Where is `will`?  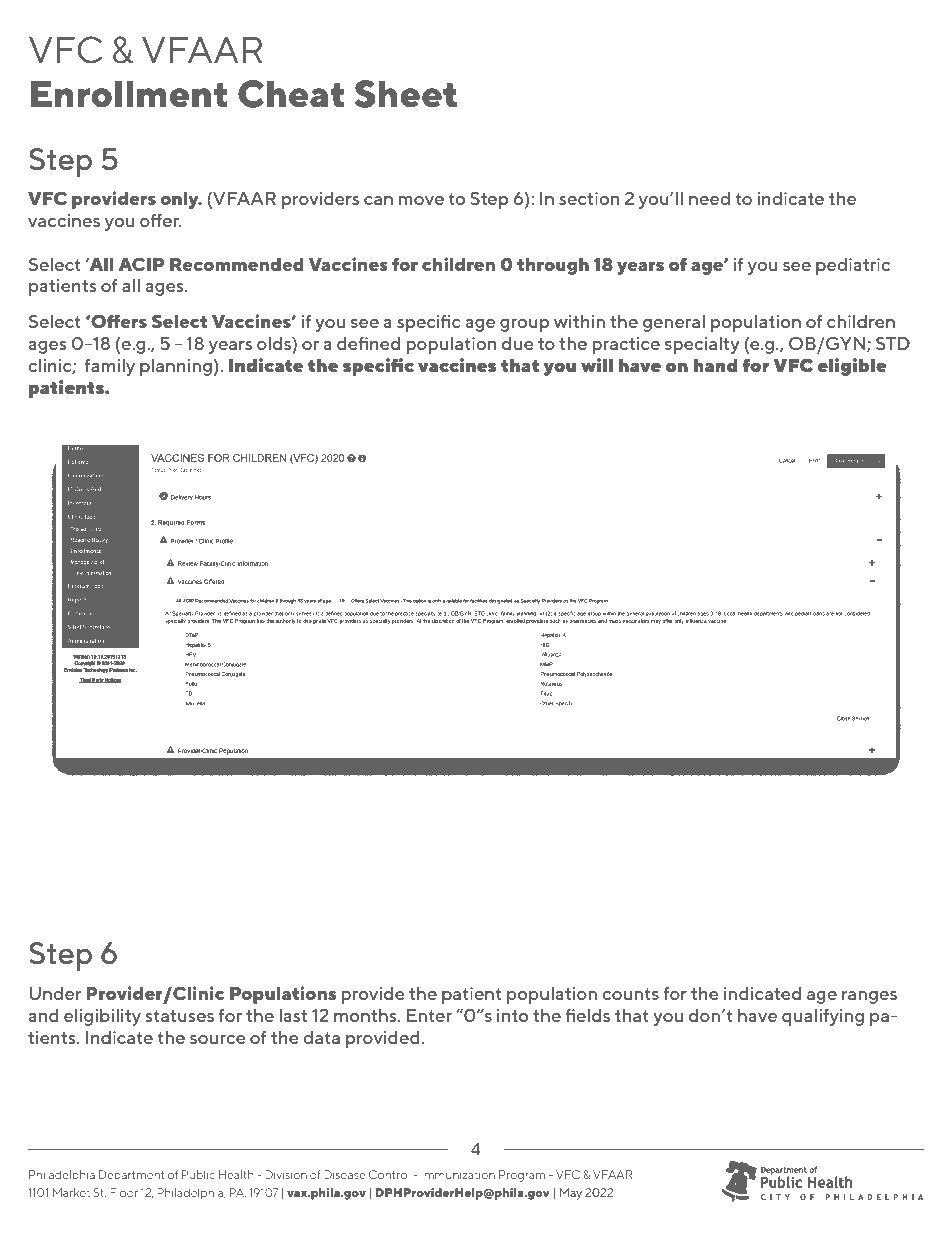 will is located at coordinates (597, 365).
